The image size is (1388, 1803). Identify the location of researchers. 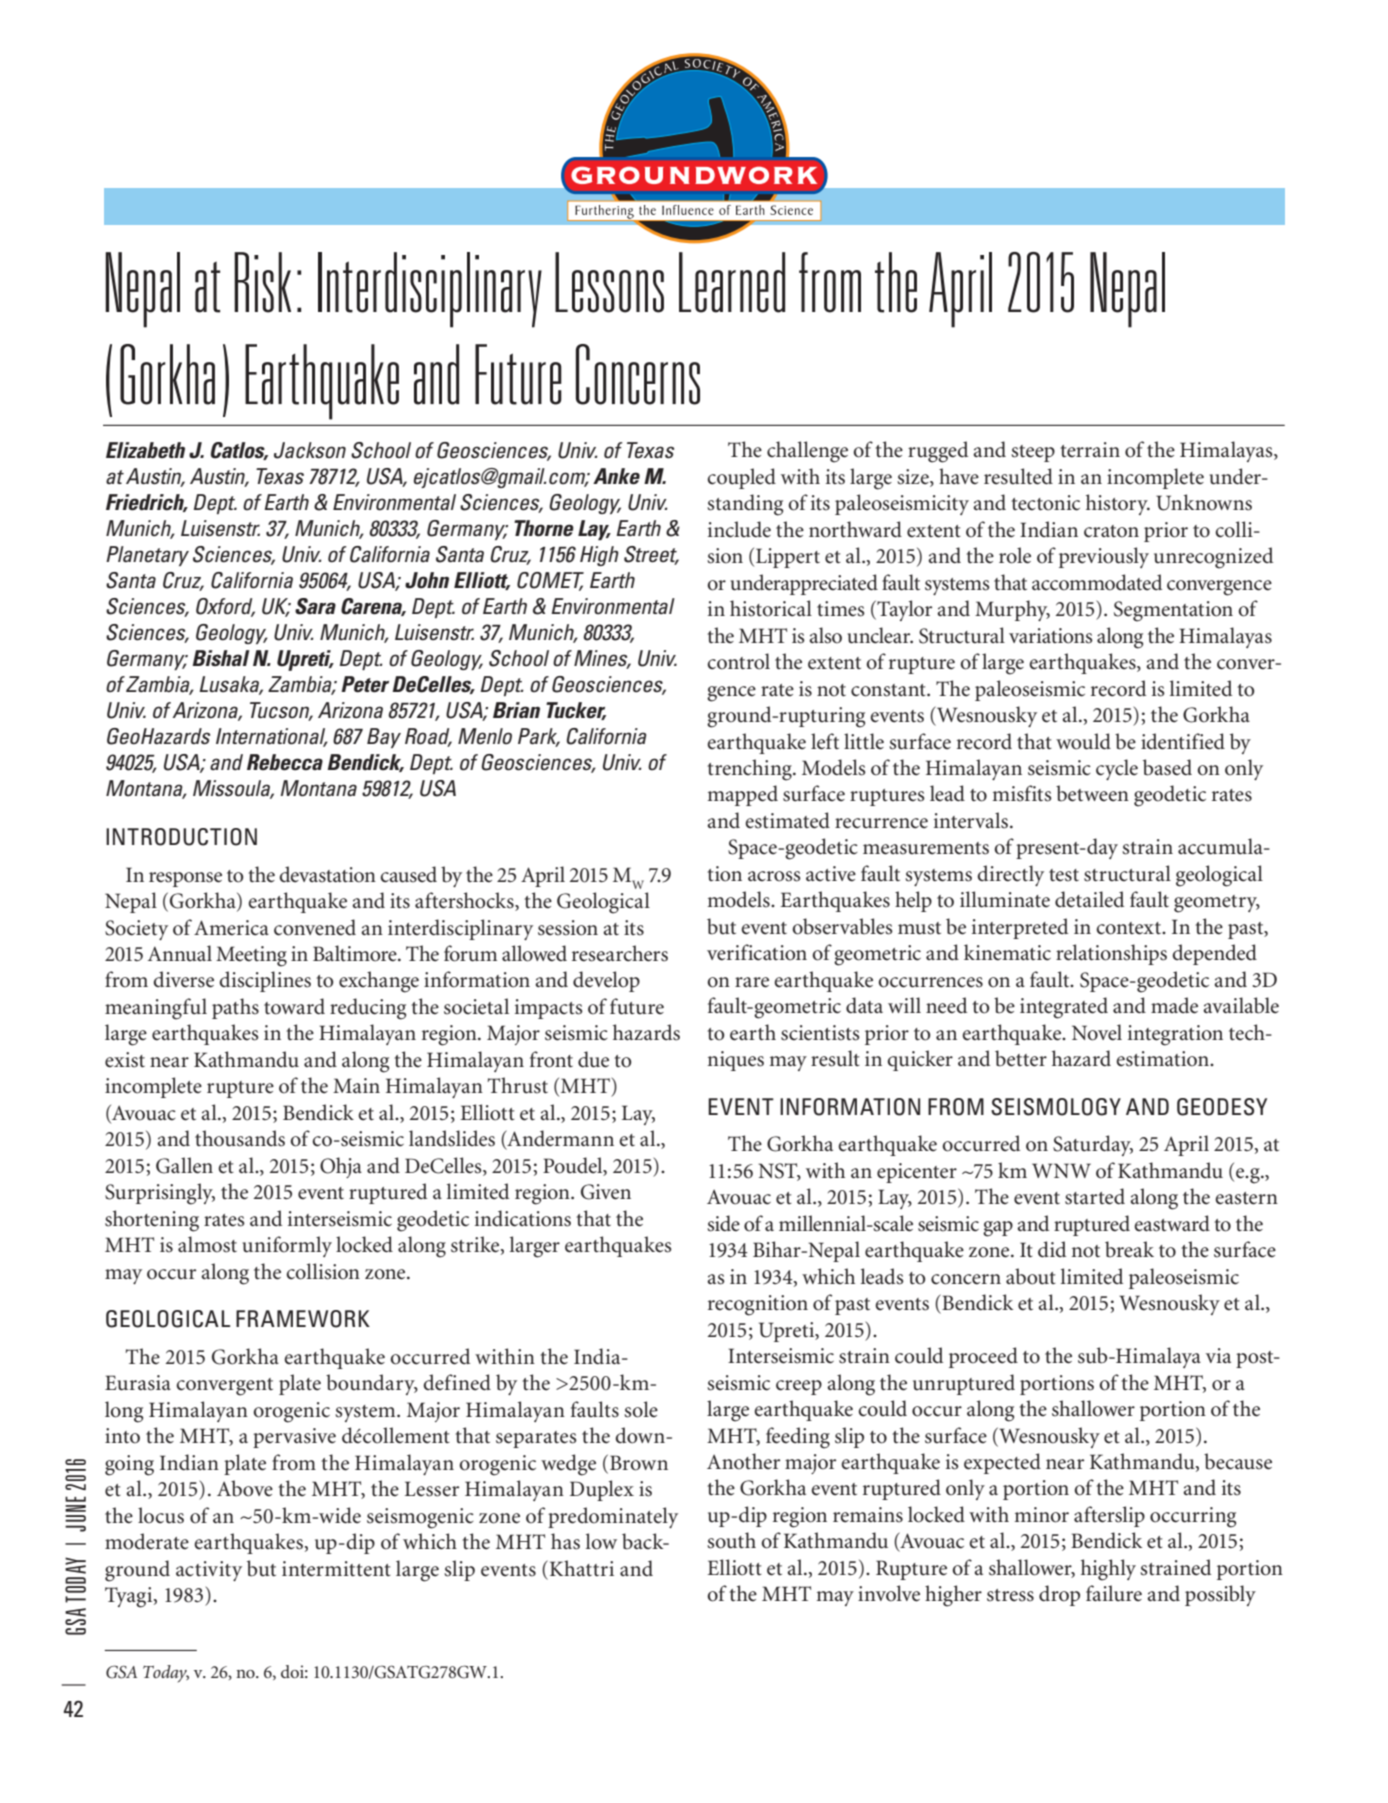
(620, 953).
